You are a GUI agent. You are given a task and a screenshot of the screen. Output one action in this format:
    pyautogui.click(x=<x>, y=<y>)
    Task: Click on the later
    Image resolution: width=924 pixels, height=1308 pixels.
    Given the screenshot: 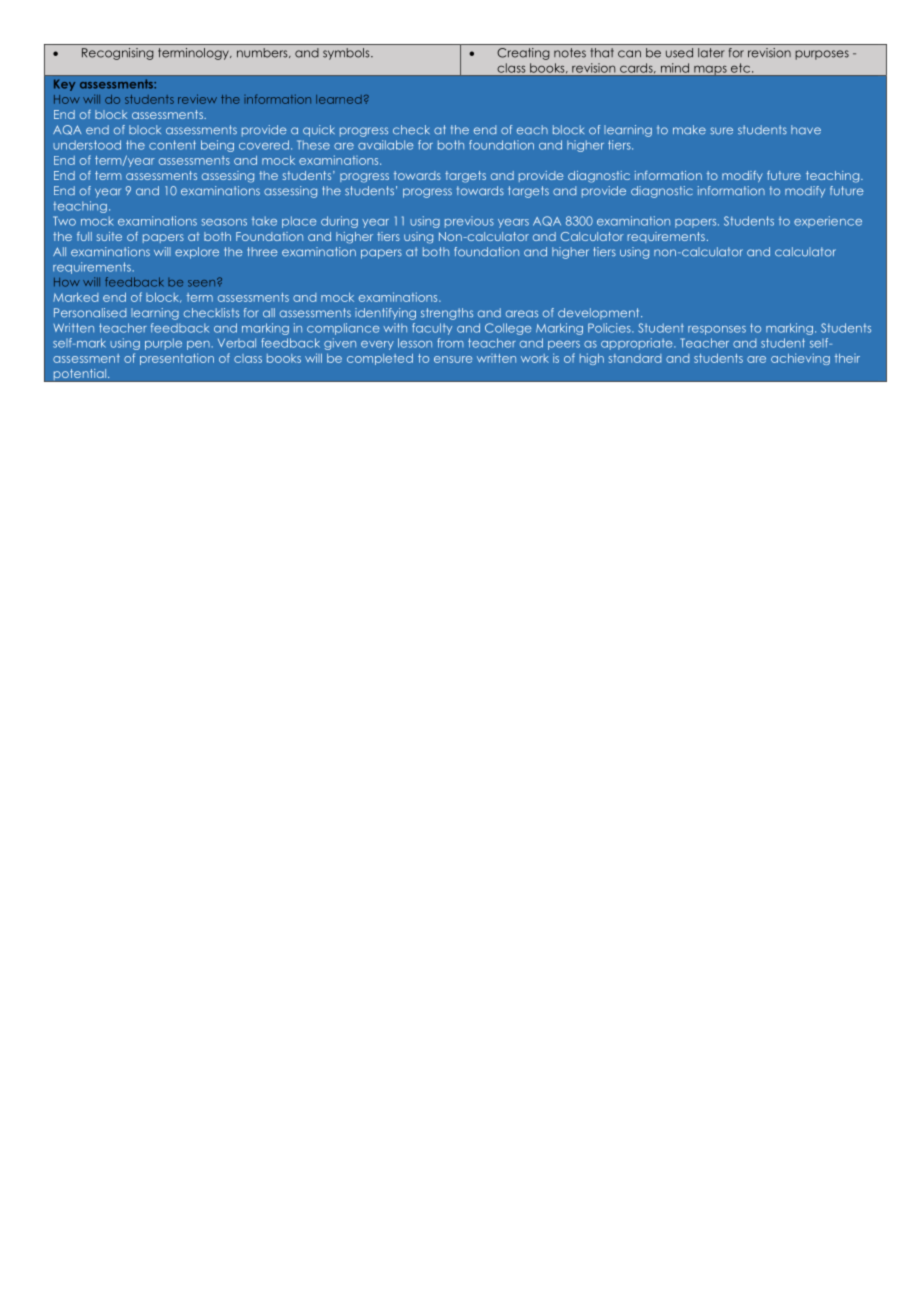 What is the action you would take?
    pyautogui.click(x=711, y=53)
